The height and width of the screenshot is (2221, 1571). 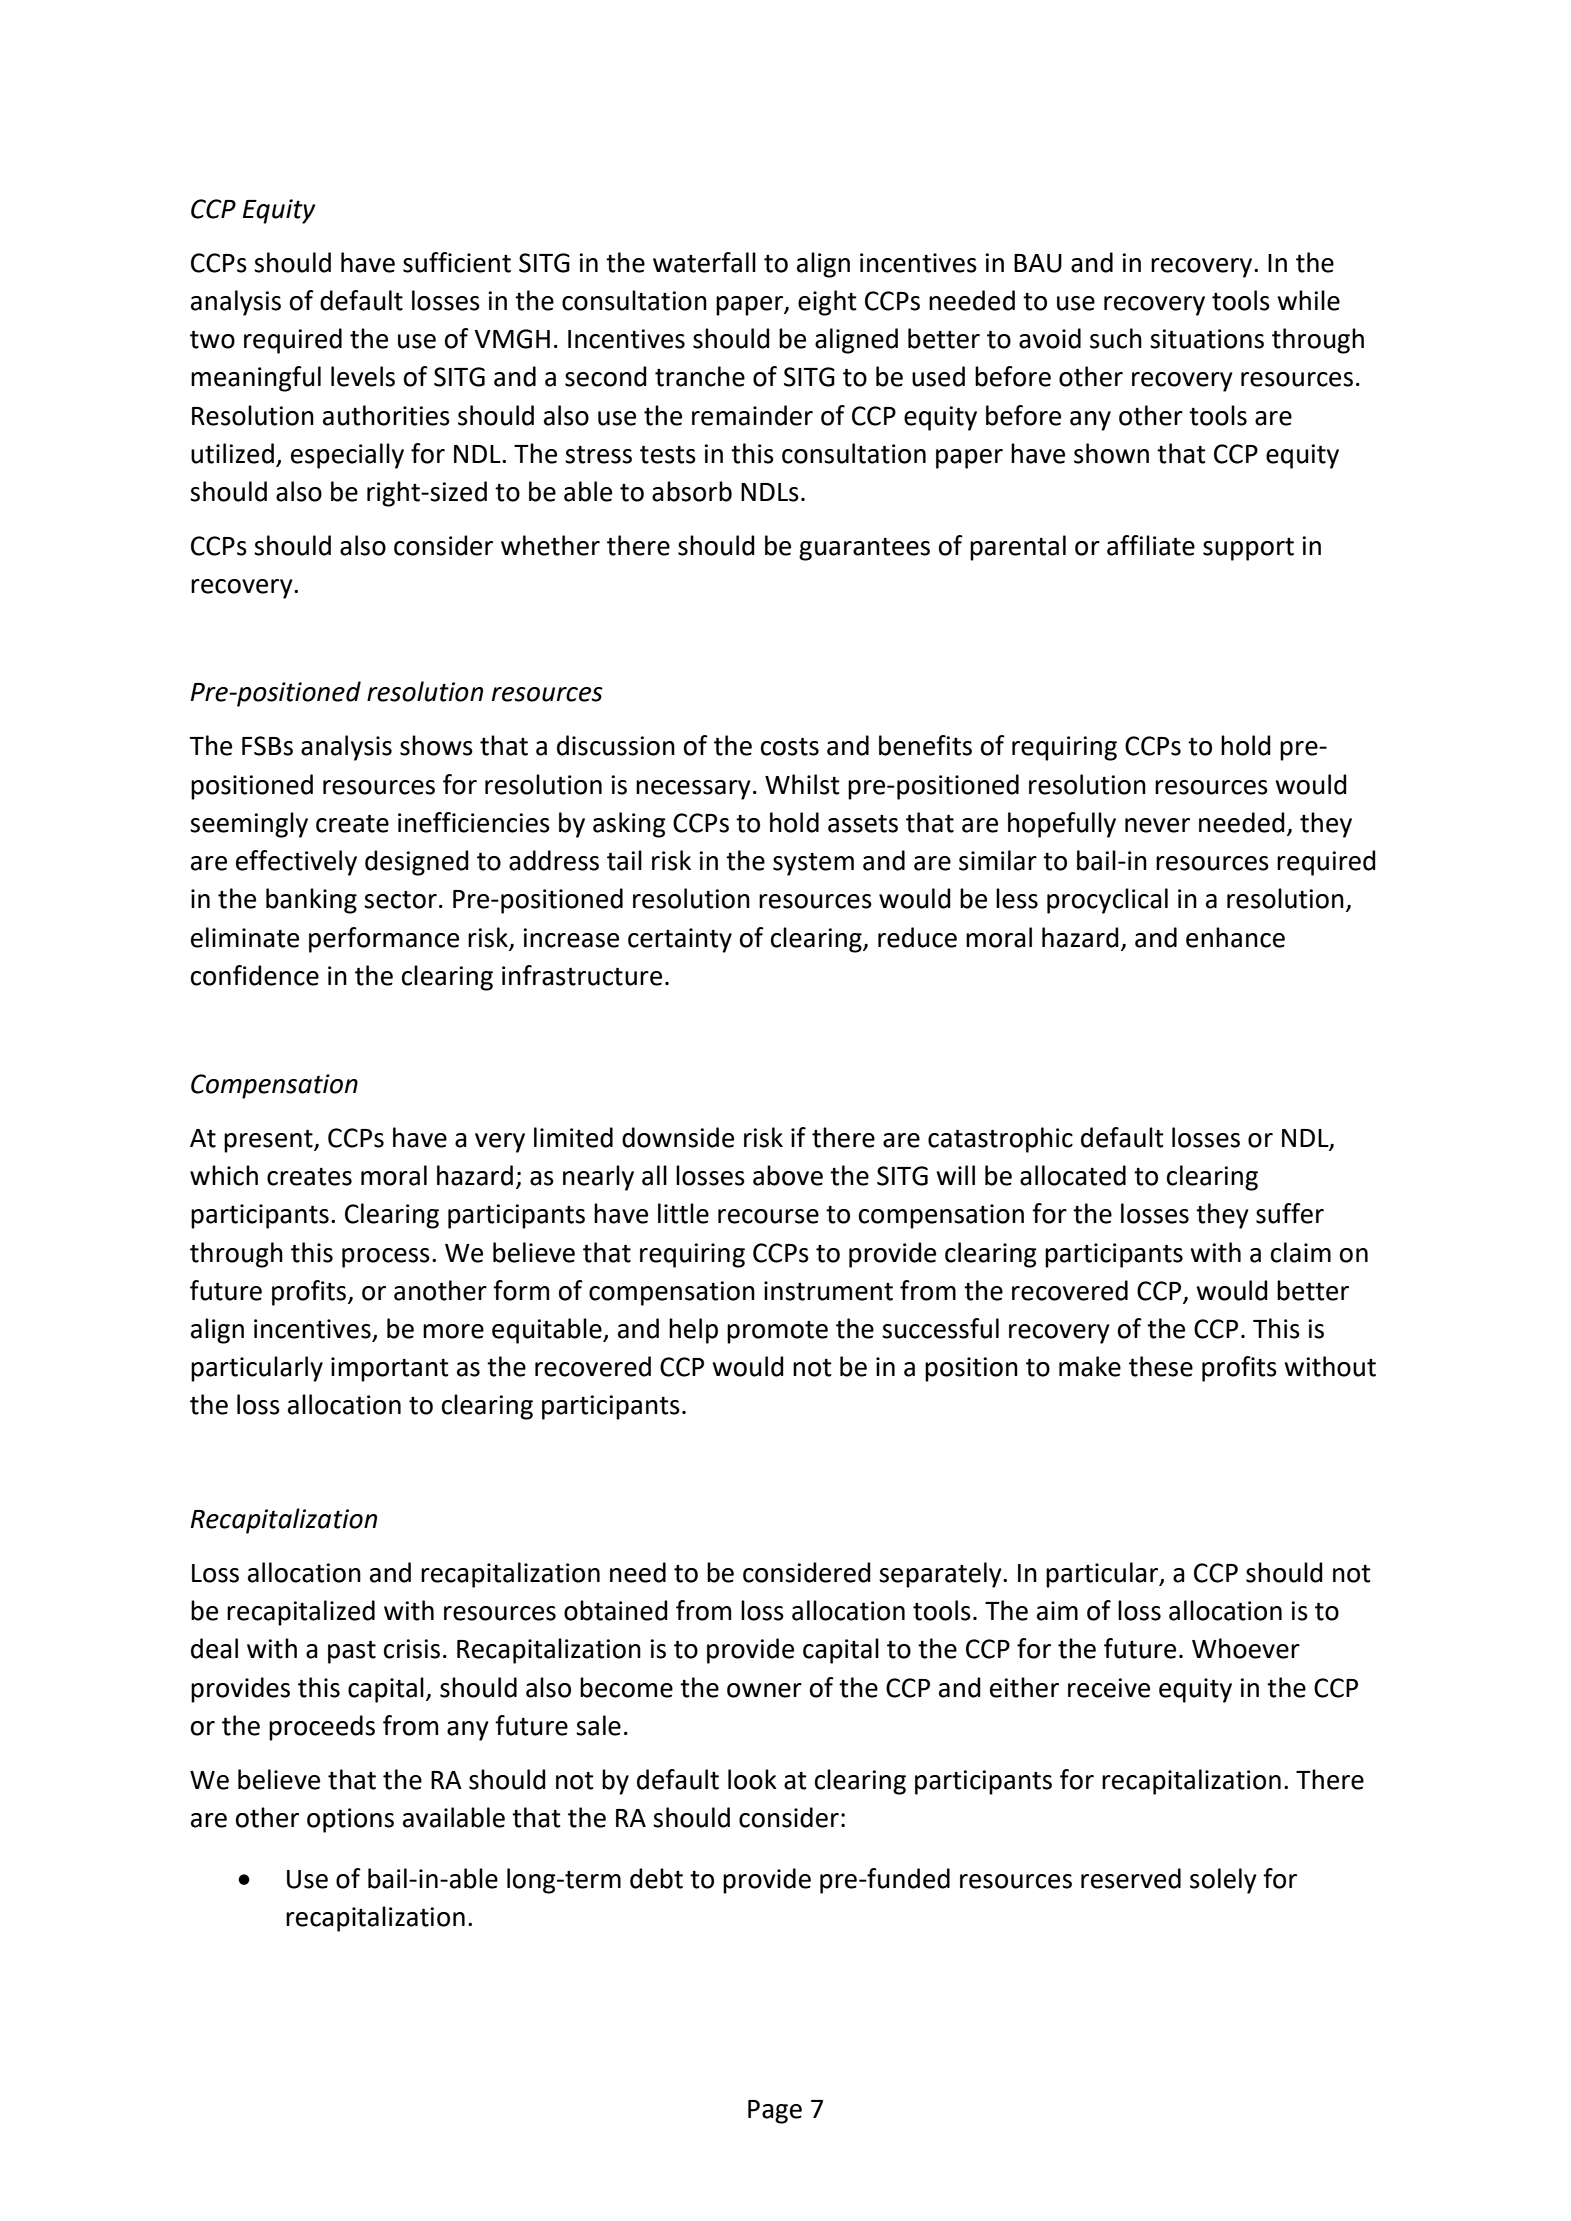 I want to click on shows, so click(x=436, y=745).
